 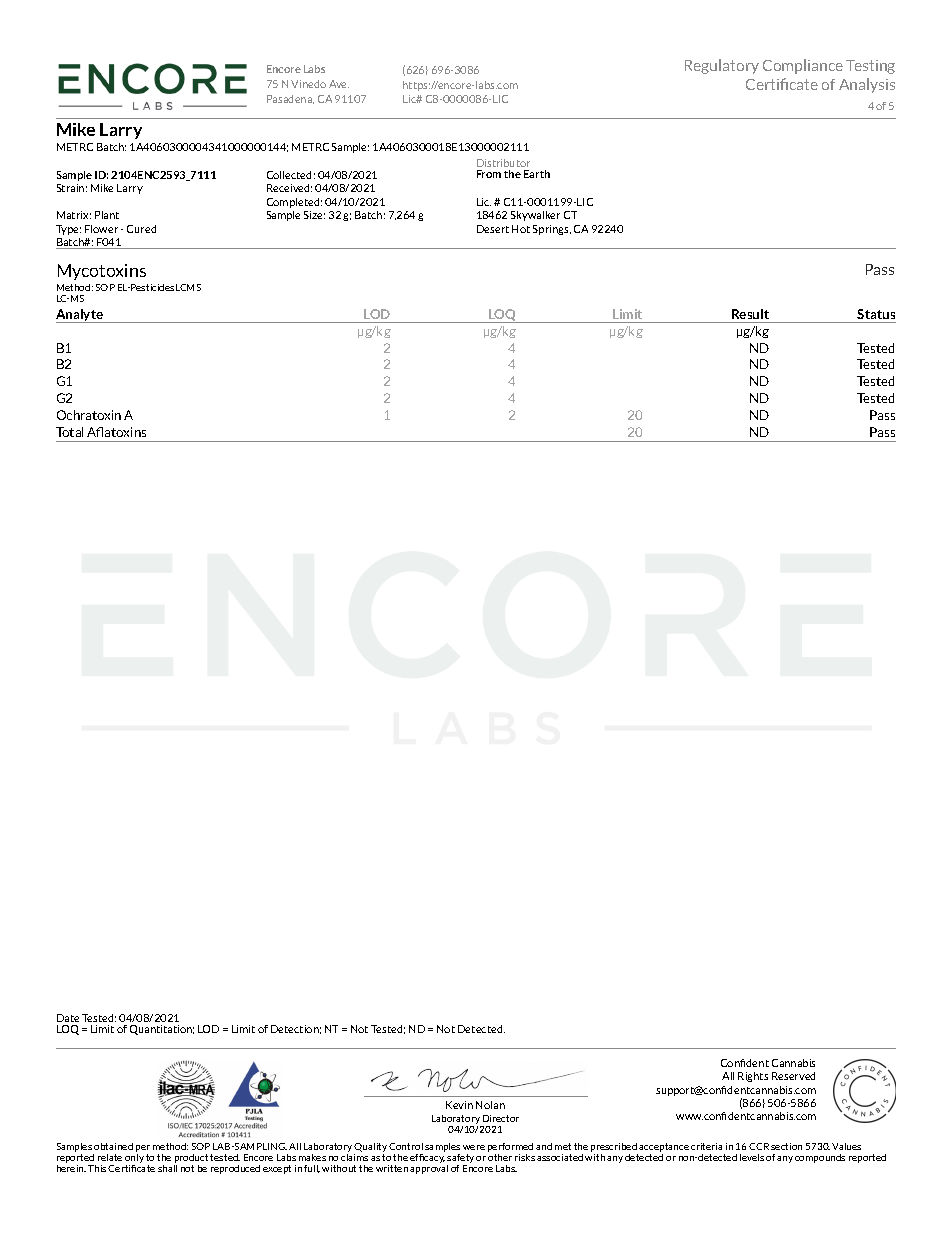 What do you see at coordinates (803, 66) in the image?
I see `Compliance` at bounding box center [803, 66].
